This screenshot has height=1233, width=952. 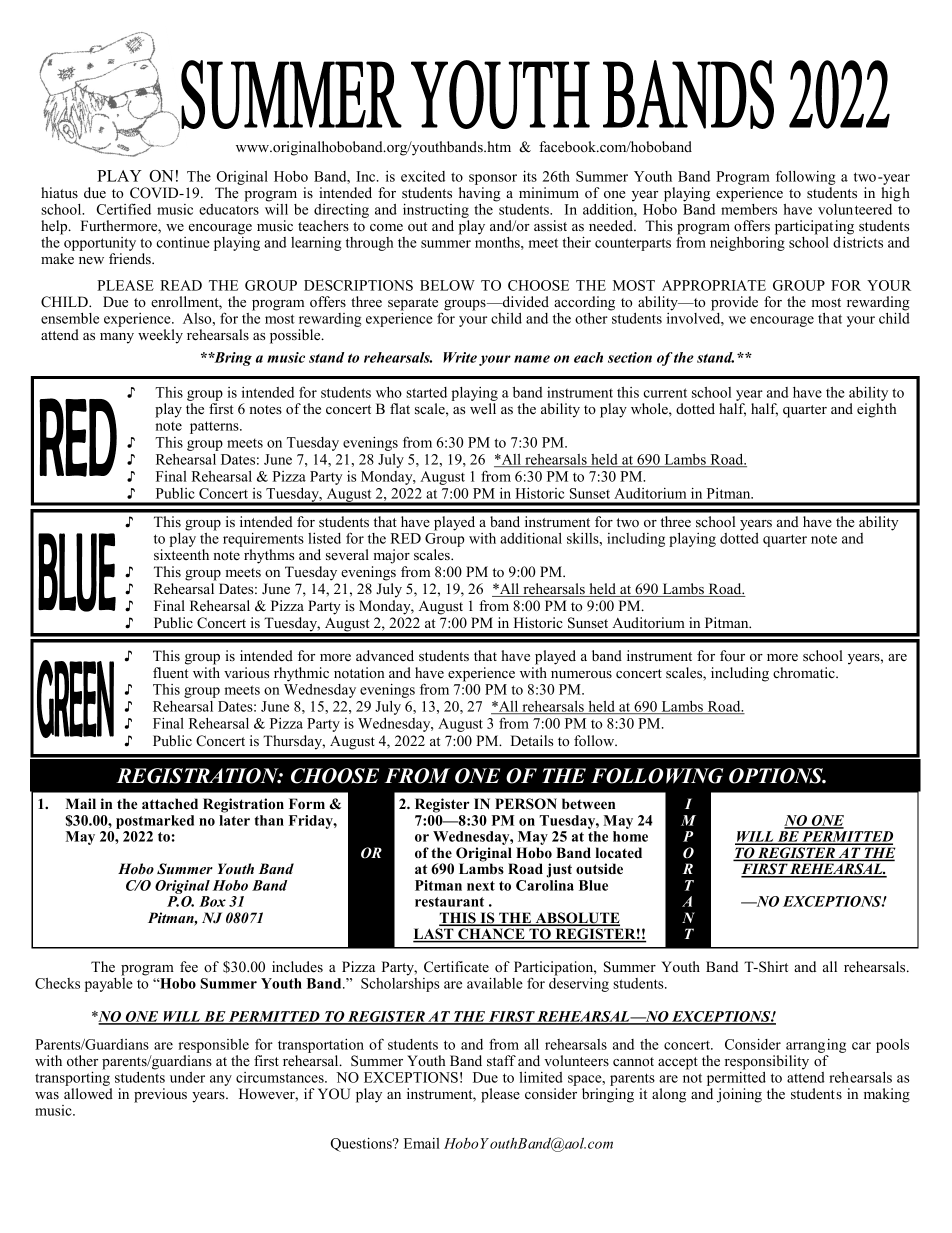 What do you see at coordinates (480, 194) in the screenshot?
I see `having` at bounding box center [480, 194].
